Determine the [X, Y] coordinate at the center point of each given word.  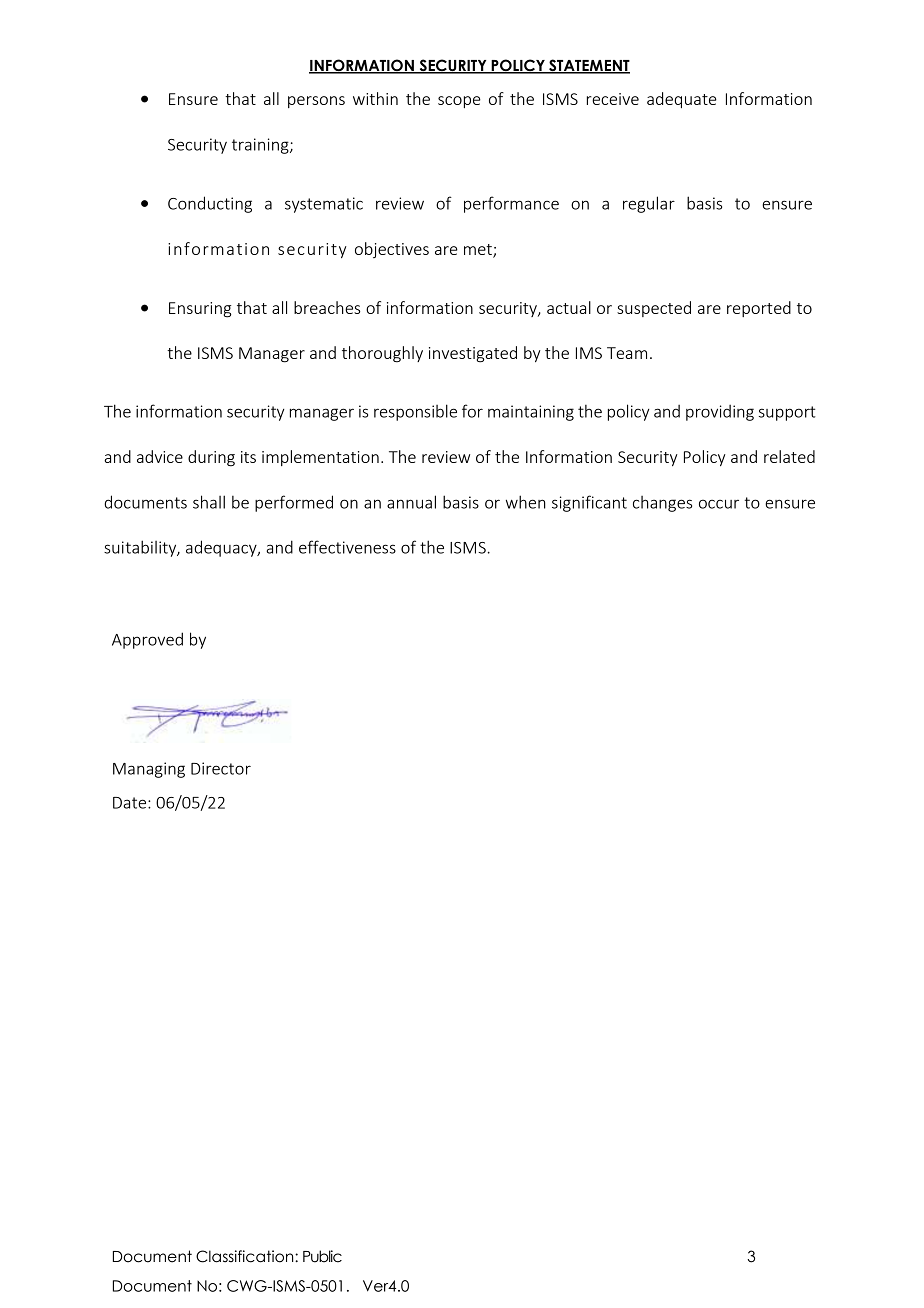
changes [662, 504]
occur [719, 504]
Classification [246, 1256]
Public [322, 1256]
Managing [149, 770]
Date [131, 803]
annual [411, 502]
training [261, 146]
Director [221, 768]
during [211, 458]
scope [459, 102]
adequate [682, 100]
